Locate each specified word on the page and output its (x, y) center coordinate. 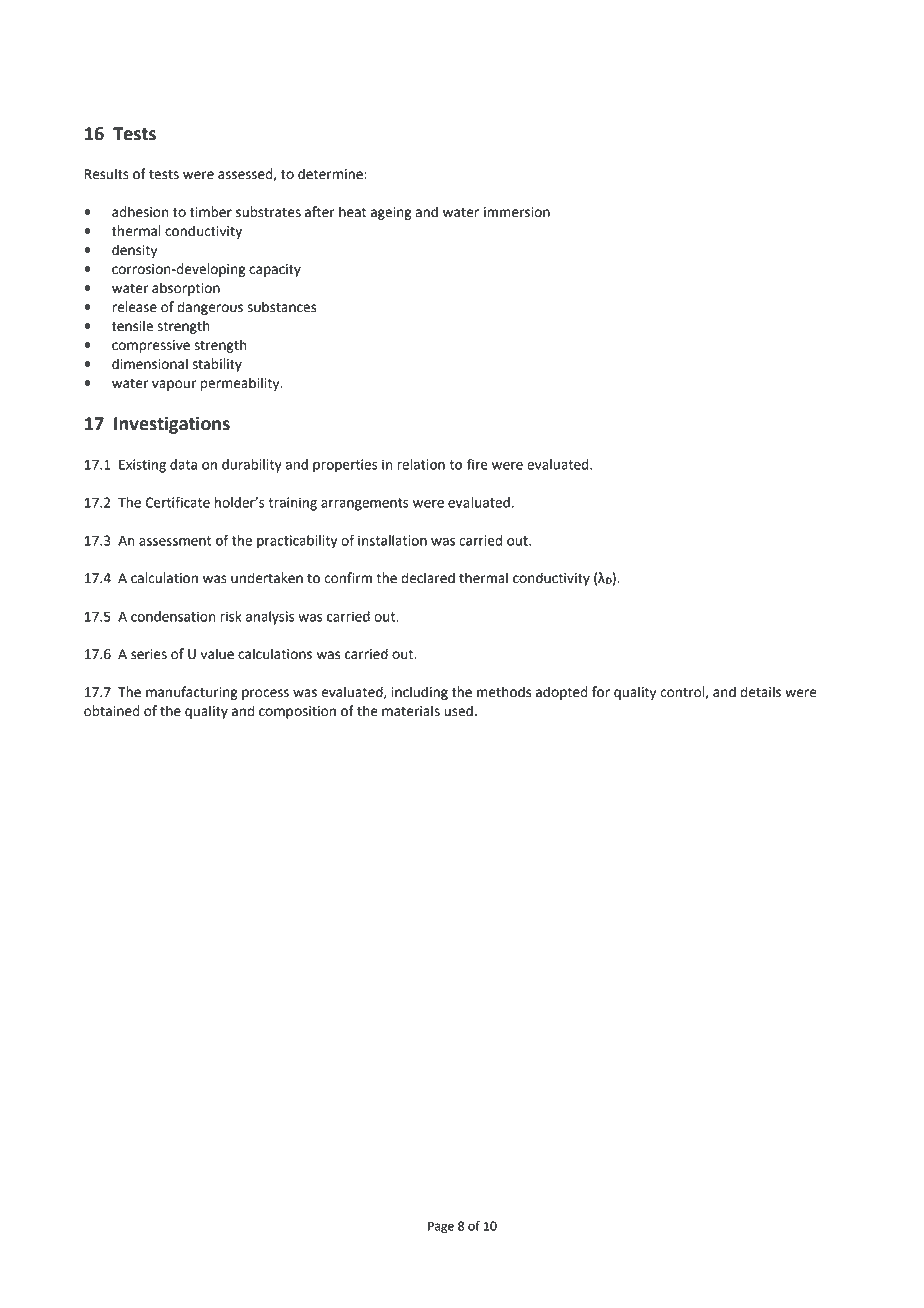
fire (477, 464)
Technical (131, 89)
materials (411, 711)
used (458, 711)
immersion (517, 212)
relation (421, 464)
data (183, 464)
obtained (112, 711)
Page (441, 1227)
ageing (391, 213)
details (760, 692)
